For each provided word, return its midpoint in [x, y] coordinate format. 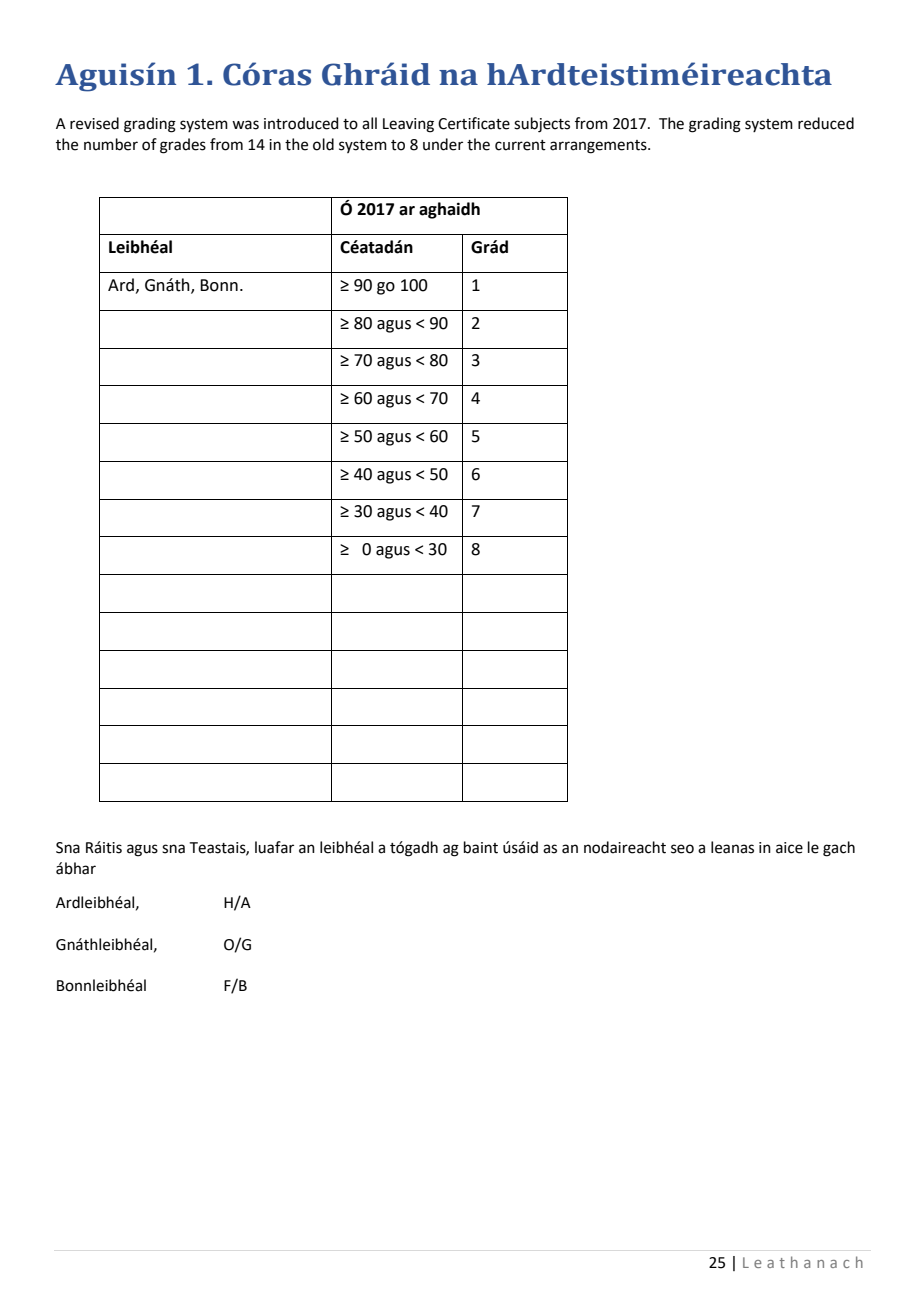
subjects [542, 125]
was [245, 125]
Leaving [408, 125]
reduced [826, 123]
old [323, 144]
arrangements [599, 147]
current [520, 145]
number [111, 144]
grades [183, 146]
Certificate [474, 123]
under [443, 144]
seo [682, 849]
